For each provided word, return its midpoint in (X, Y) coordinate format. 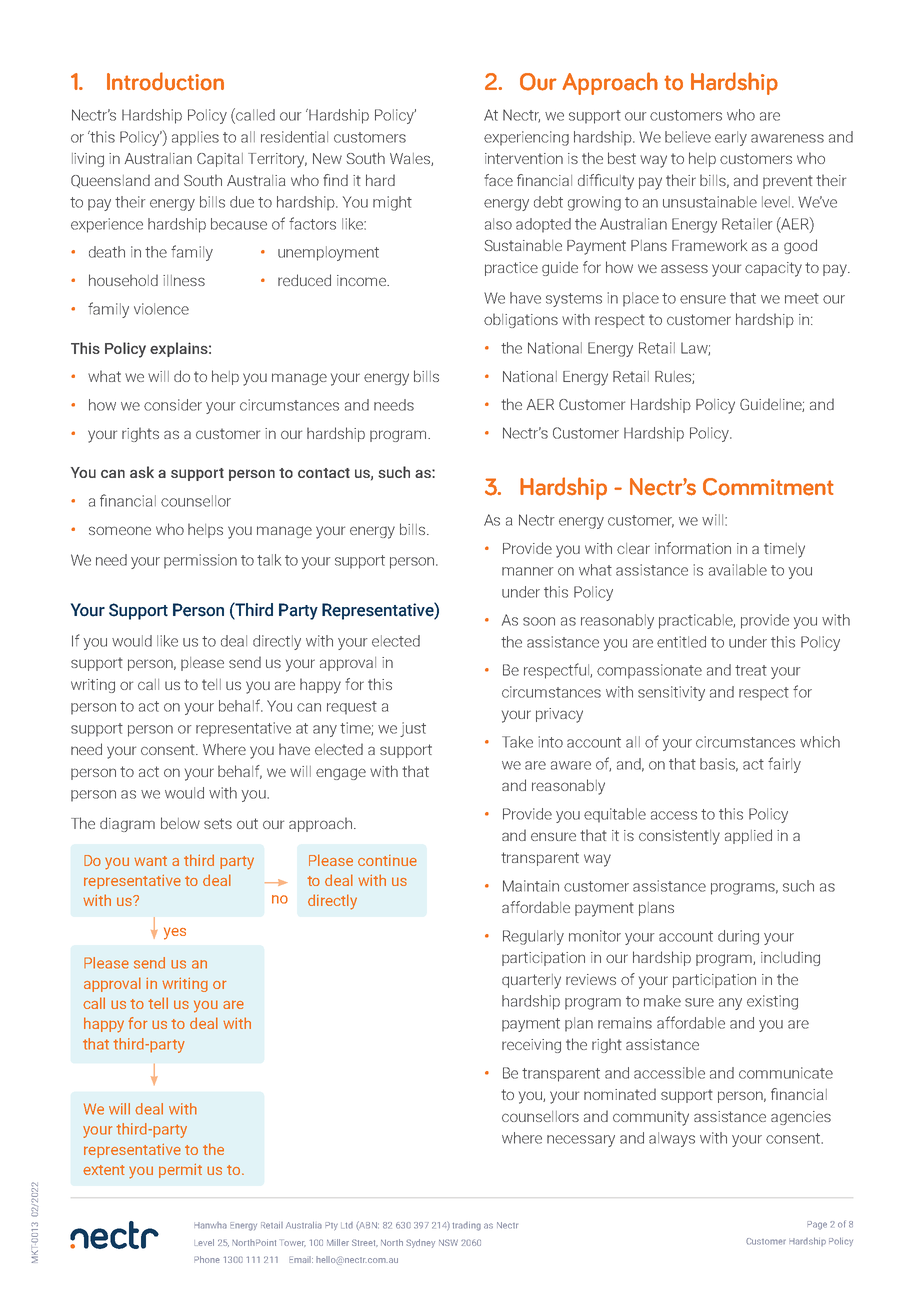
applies (195, 138)
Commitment (768, 487)
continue (387, 860)
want (150, 861)
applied (748, 836)
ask (142, 472)
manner (528, 571)
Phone (207, 1259)
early (731, 138)
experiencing (526, 138)
